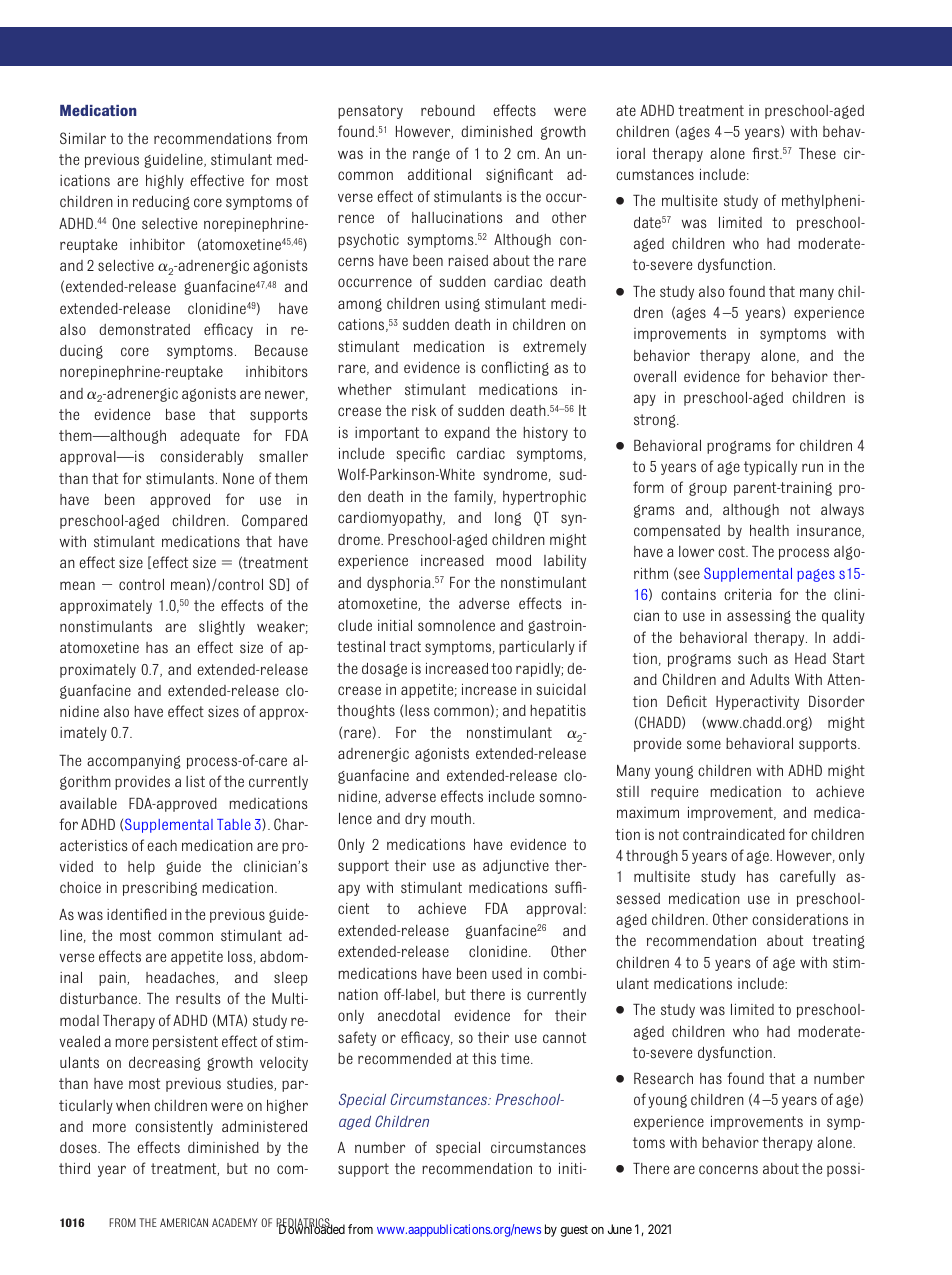 The image size is (952, 1275). Describe the element at coordinates (165, 182) in the screenshot. I see `highly` at that location.
